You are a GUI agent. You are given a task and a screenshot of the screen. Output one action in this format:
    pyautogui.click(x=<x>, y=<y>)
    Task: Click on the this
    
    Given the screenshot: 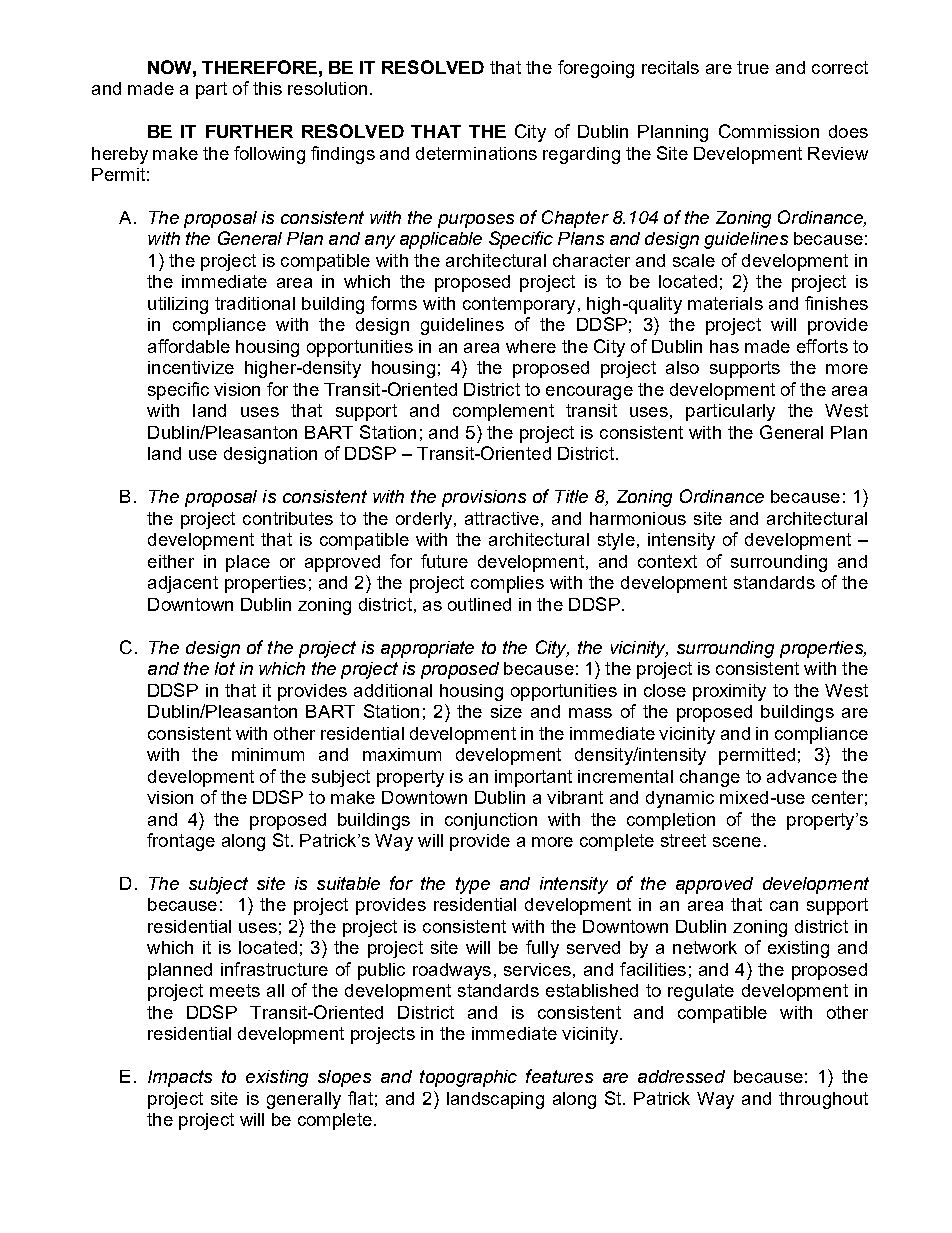 What is the action you would take?
    pyautogui.click(x=267, y=88)
